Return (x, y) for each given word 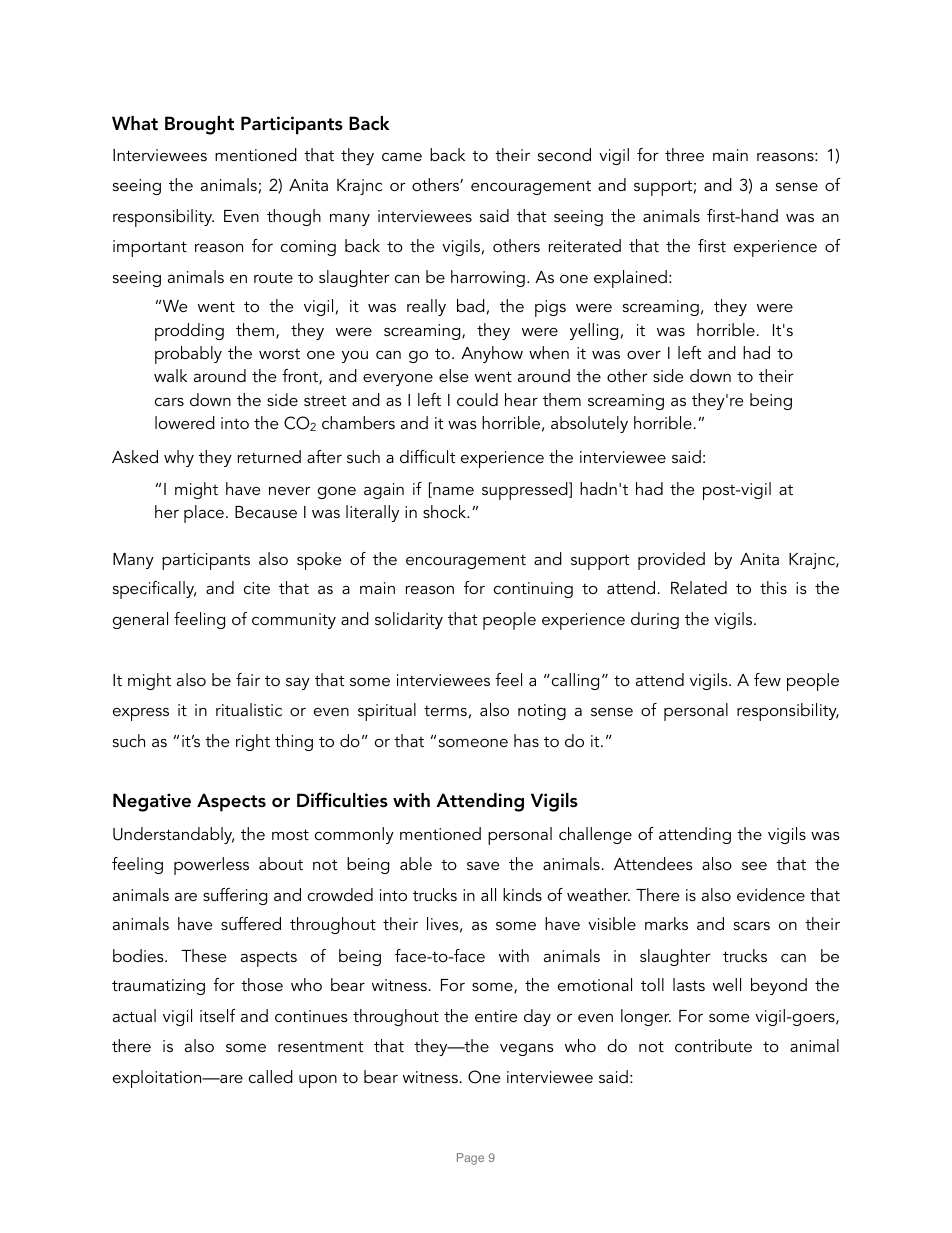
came (402, 157)
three (684, 154)
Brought (199, 125)
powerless (211, 866)
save (483, 865)
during (655, 620)
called (271, 1076)
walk (170, 375)
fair (248, 679)
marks (666, 923)
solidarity (409, 620)
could (477, 399)
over (644, 355)
